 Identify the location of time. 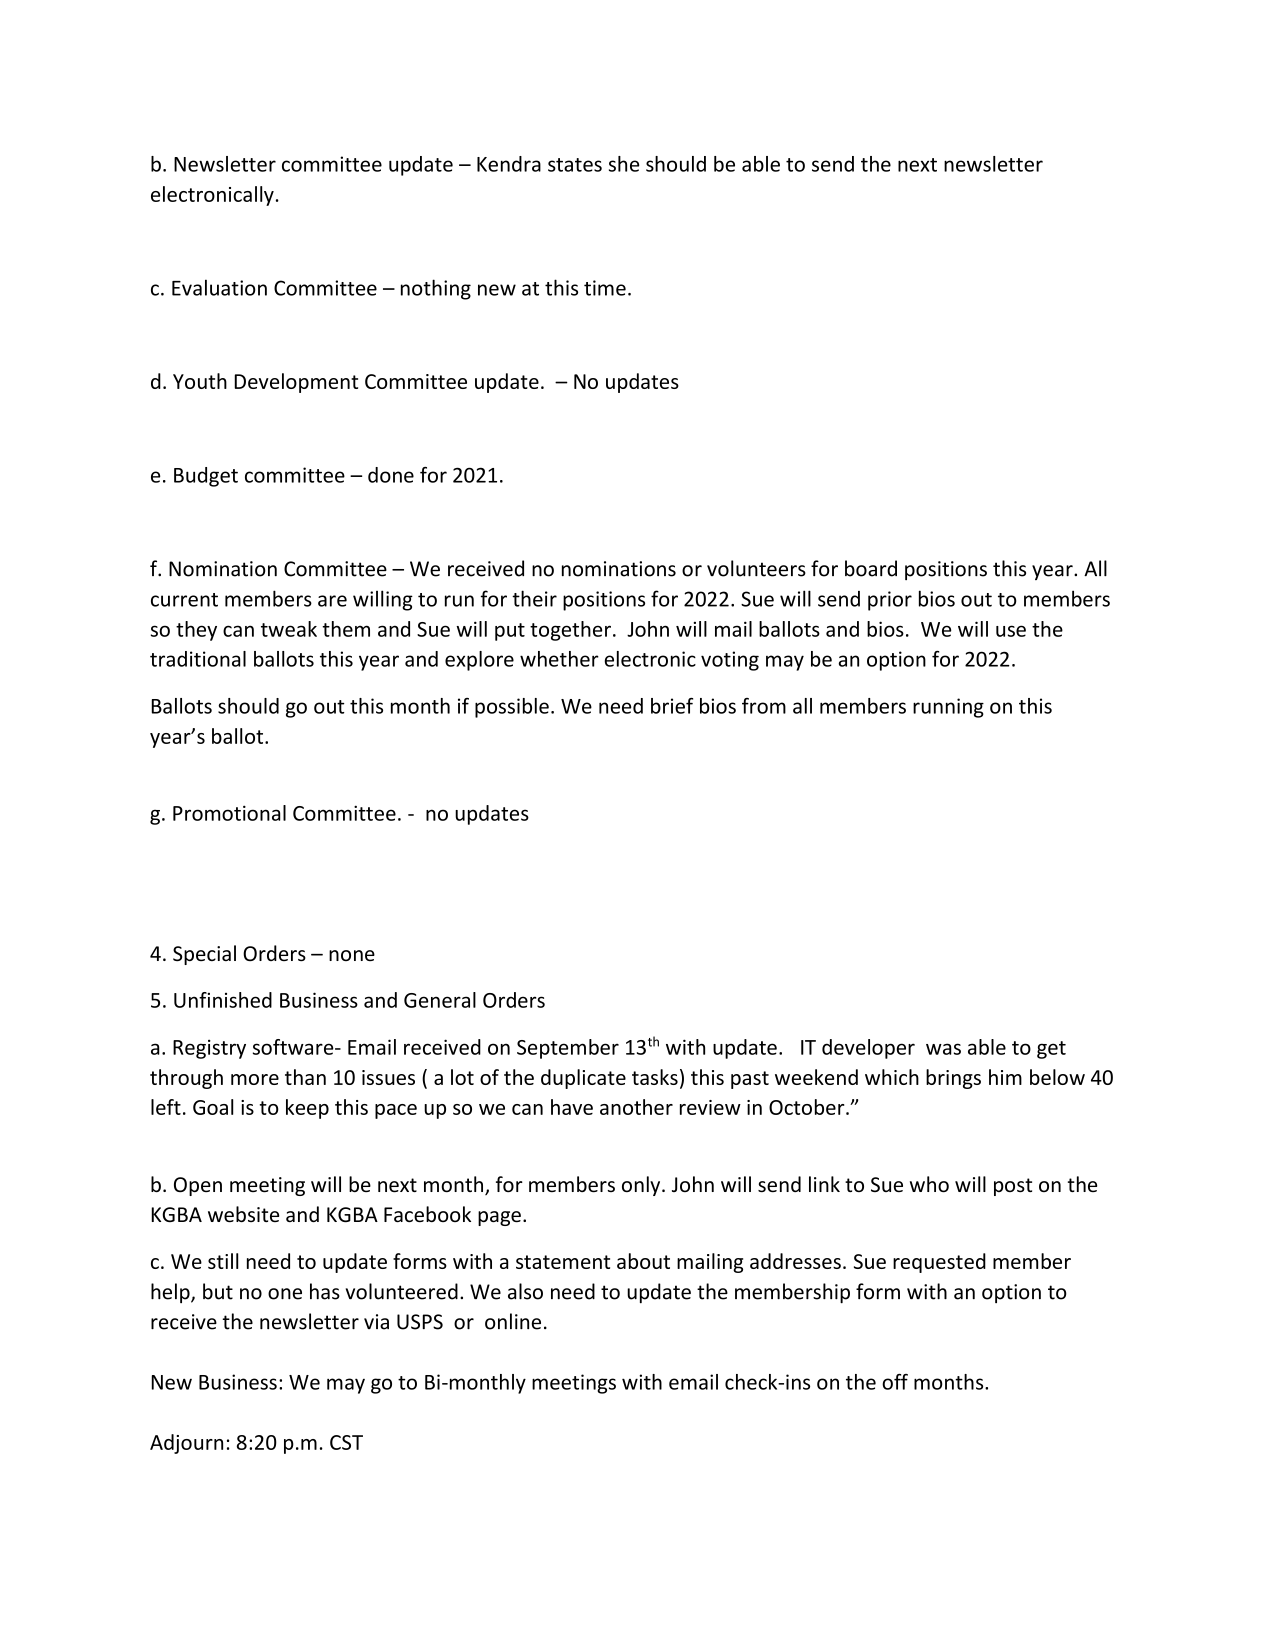
(605, 288).
